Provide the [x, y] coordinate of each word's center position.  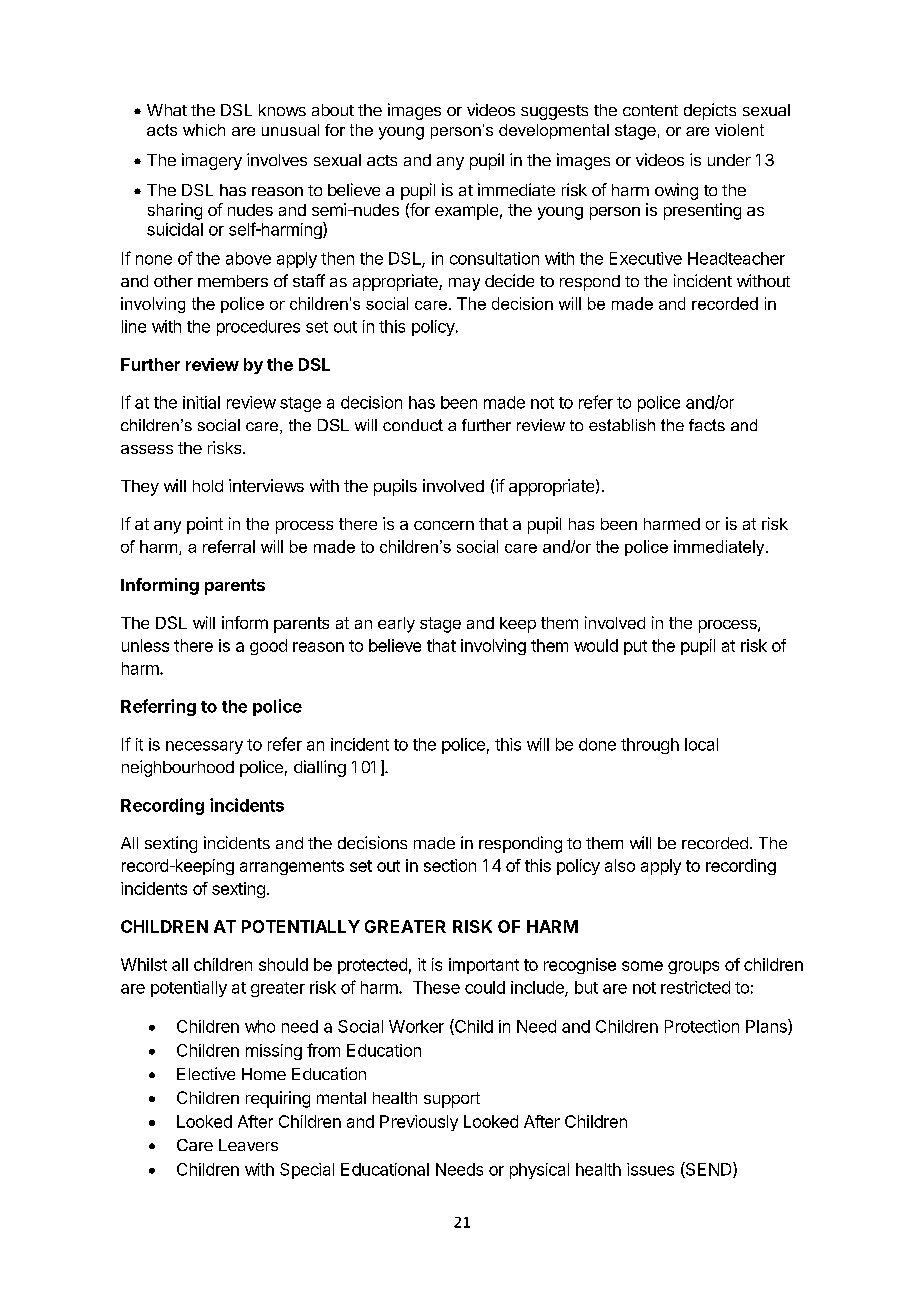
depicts [710, 111]
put [635, 647]
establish [622, 425]
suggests [554, 112]
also [620, 865]
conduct [413, 425]
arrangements [292, 867]
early [396, 625]
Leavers [248, 1145]
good [268, 647]
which [204, 130]
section [450, 865]
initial [201, 402]
